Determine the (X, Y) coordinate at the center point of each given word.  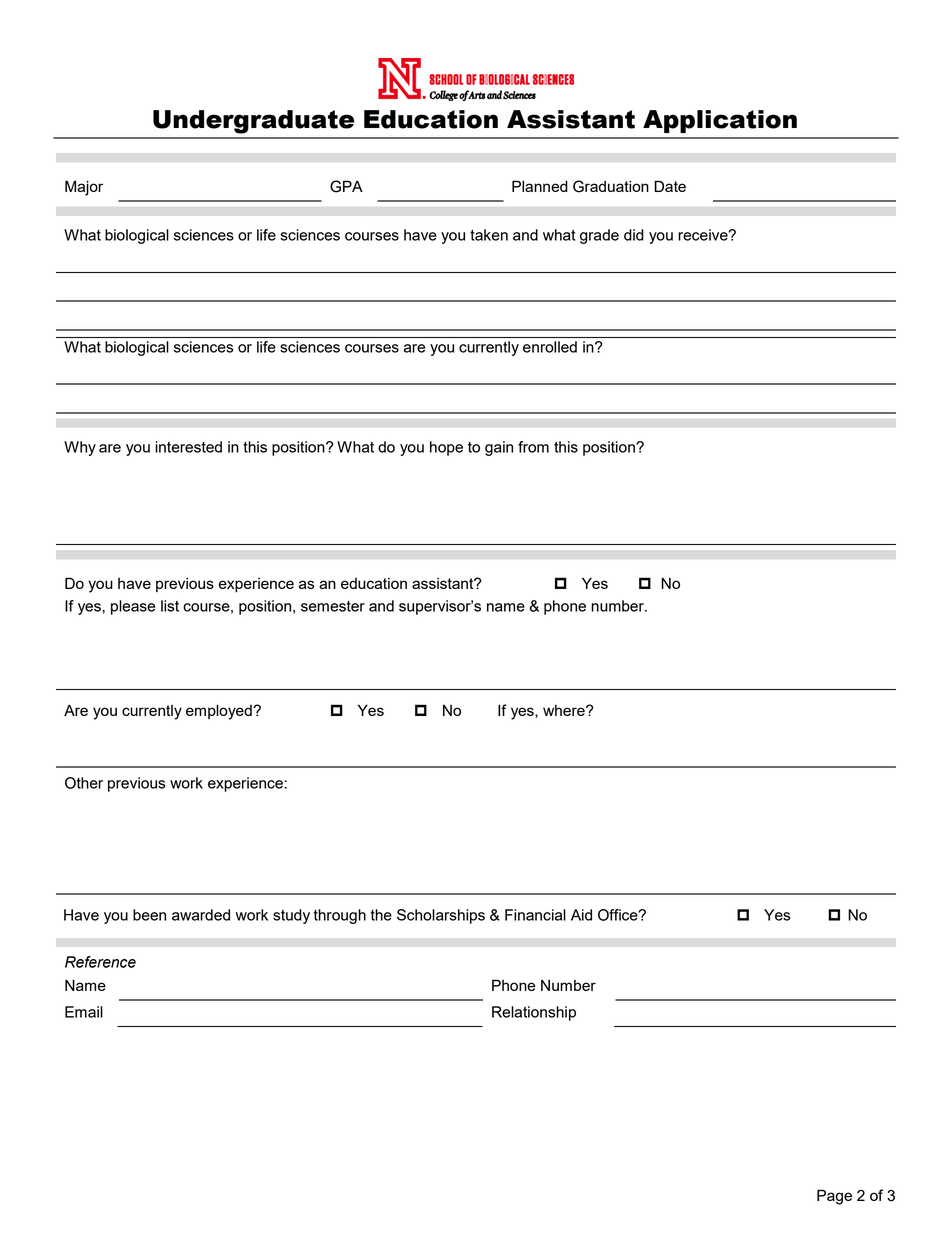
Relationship (534, 1013)
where (565, 710)
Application (720, 121)
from (533, 447)
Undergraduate (253, 122)
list (170, 606)
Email (84, 1012)
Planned (540, 186)
